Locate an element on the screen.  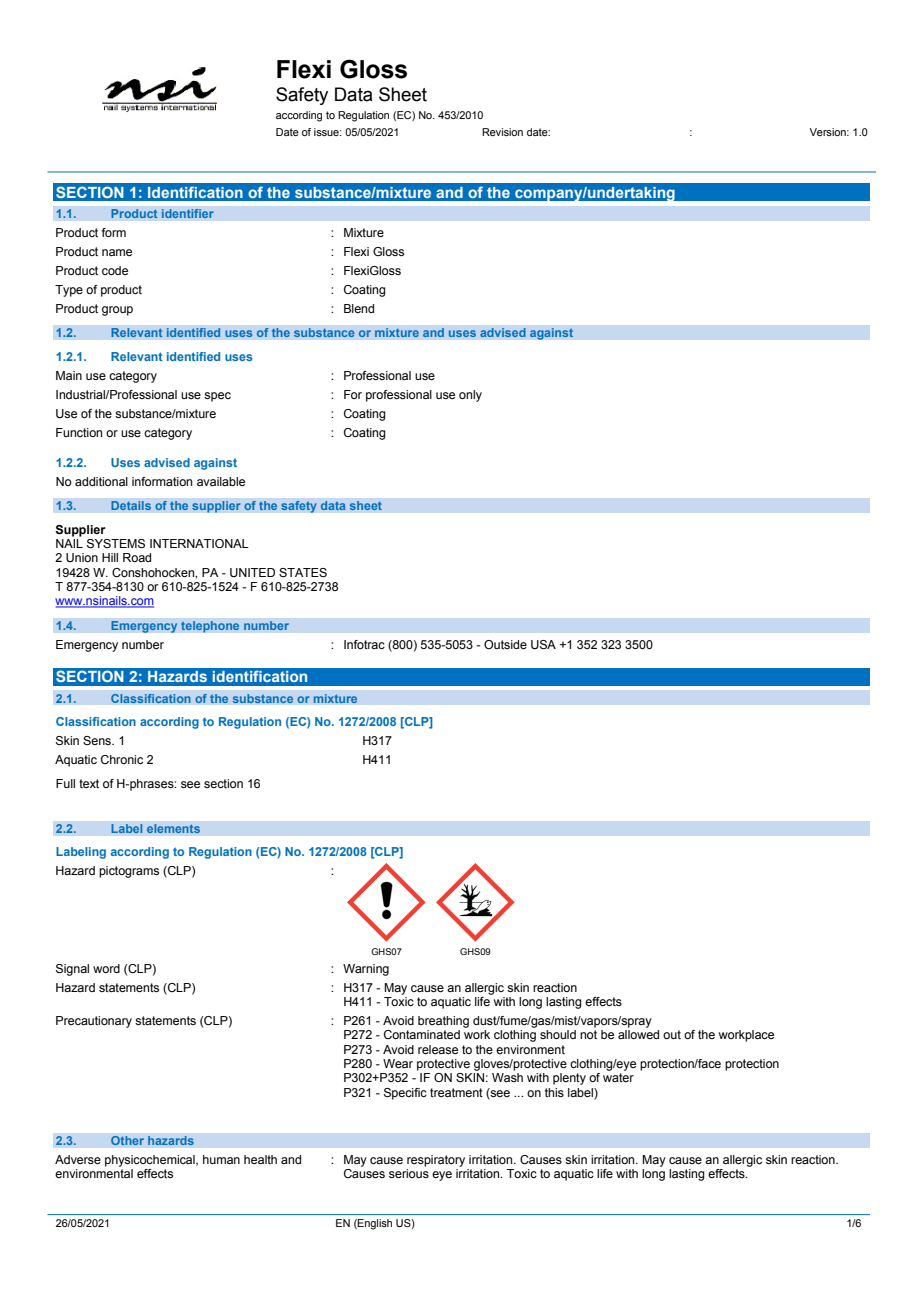
telephone is located at coordinates (210, 627).
